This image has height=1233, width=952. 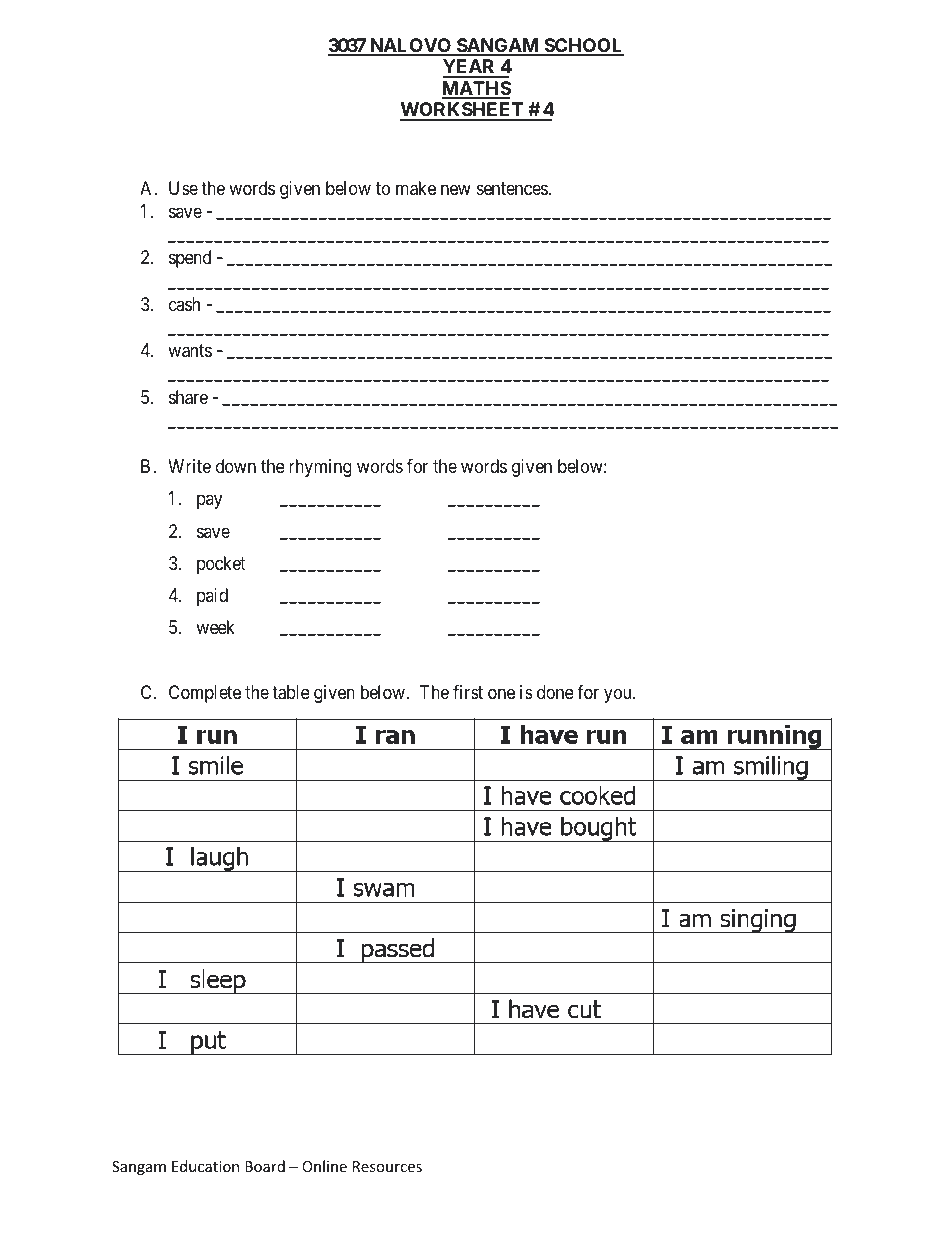 What do you see at coordinates (387, 1166) in the image?
I see `Resources` at bounding box center [387, 1166].
